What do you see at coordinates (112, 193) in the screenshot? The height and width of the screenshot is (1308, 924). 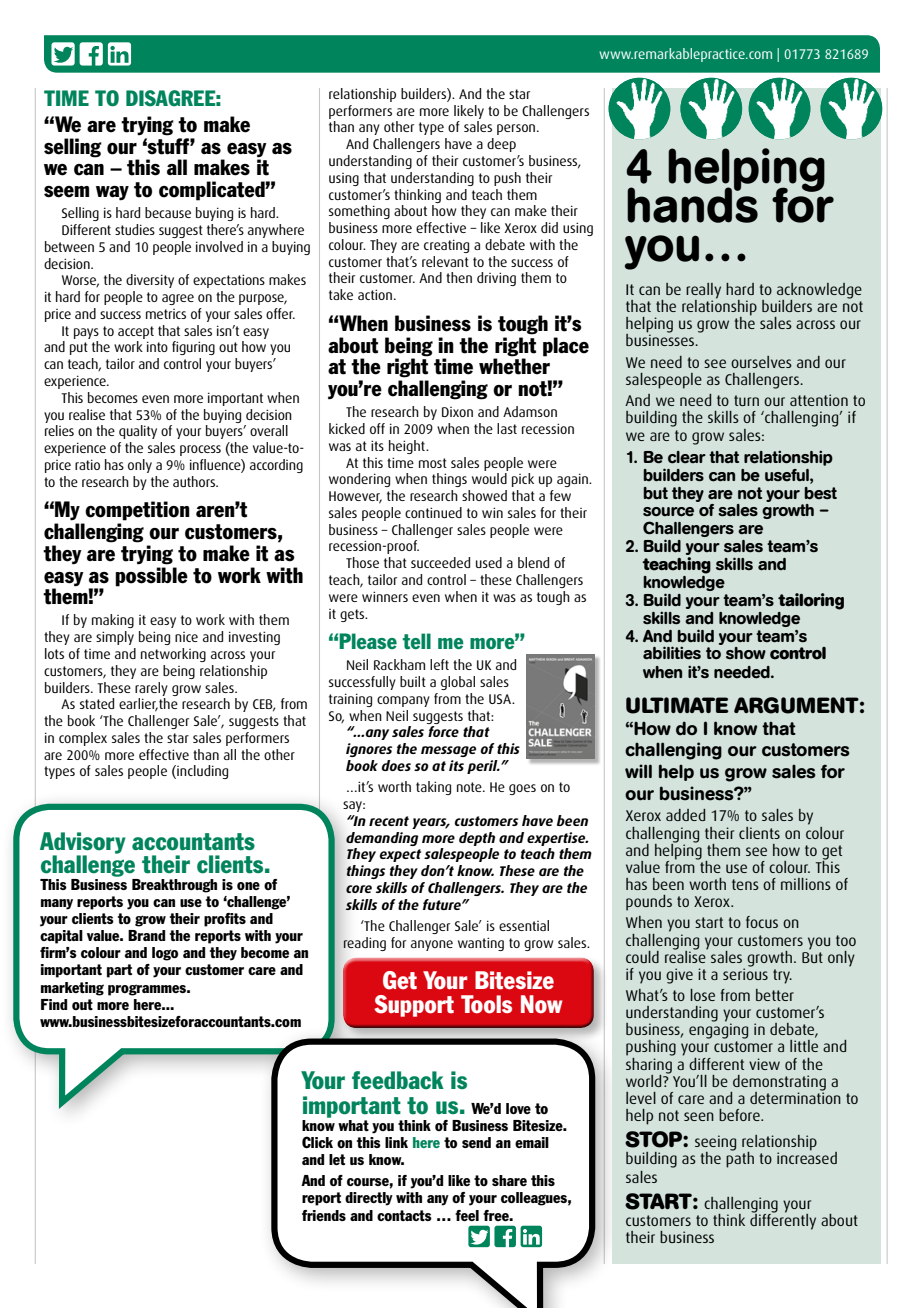 I see `way` at bounding box center [112, 193].
